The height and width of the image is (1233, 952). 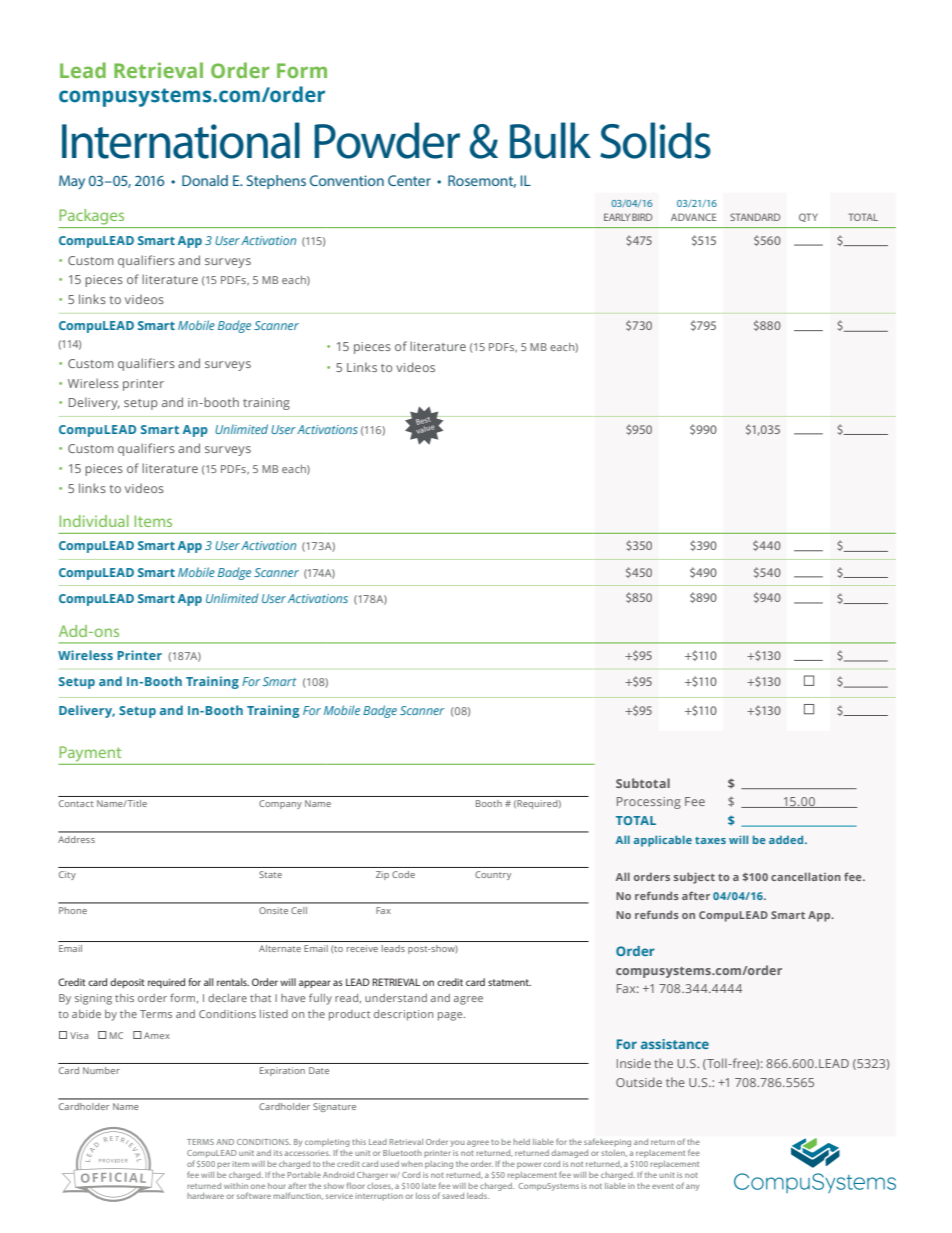 I want to click on Company, so click(x=280, y=804).
